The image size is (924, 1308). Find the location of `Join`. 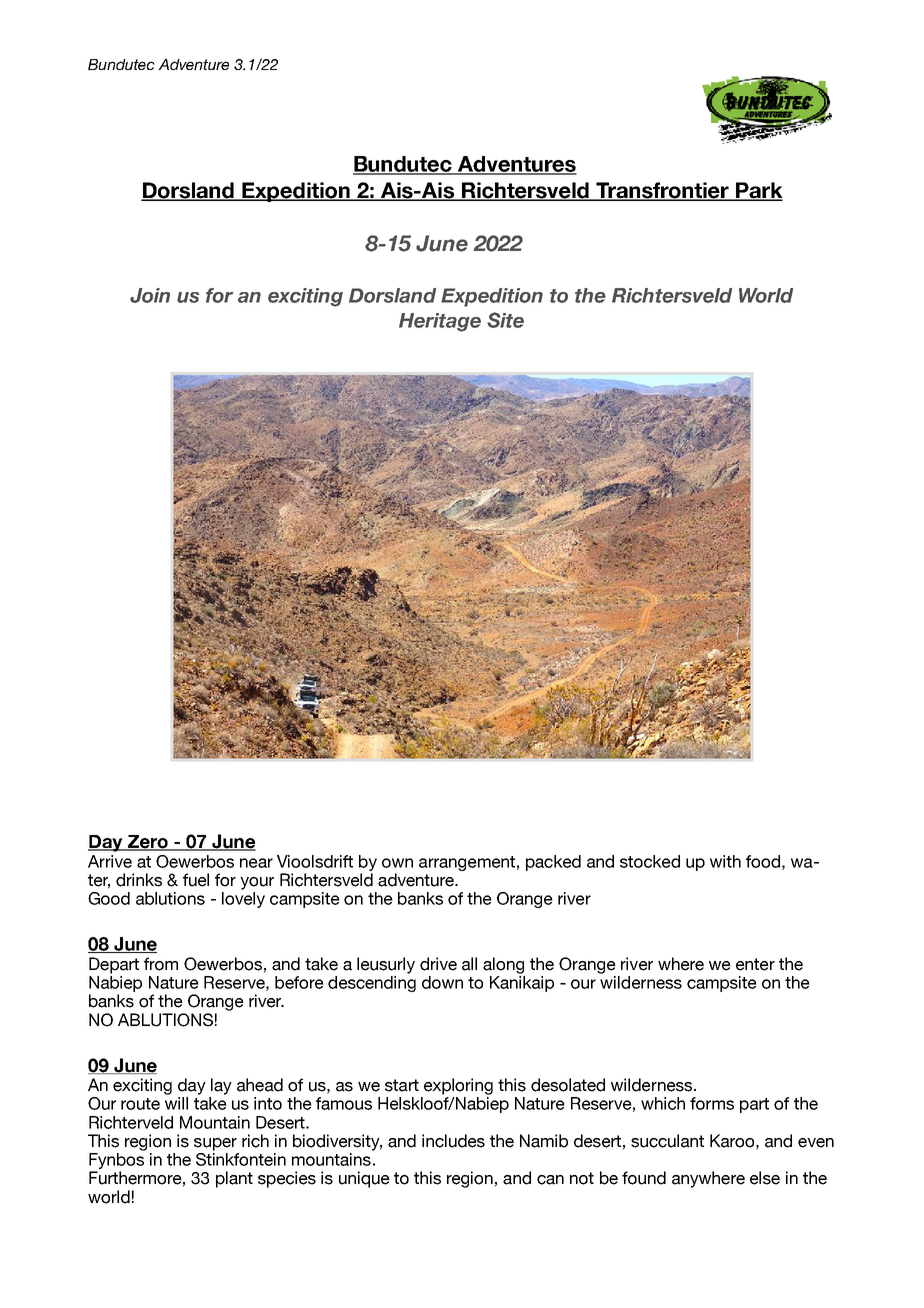

Join is located at coordinates (150, 295).
